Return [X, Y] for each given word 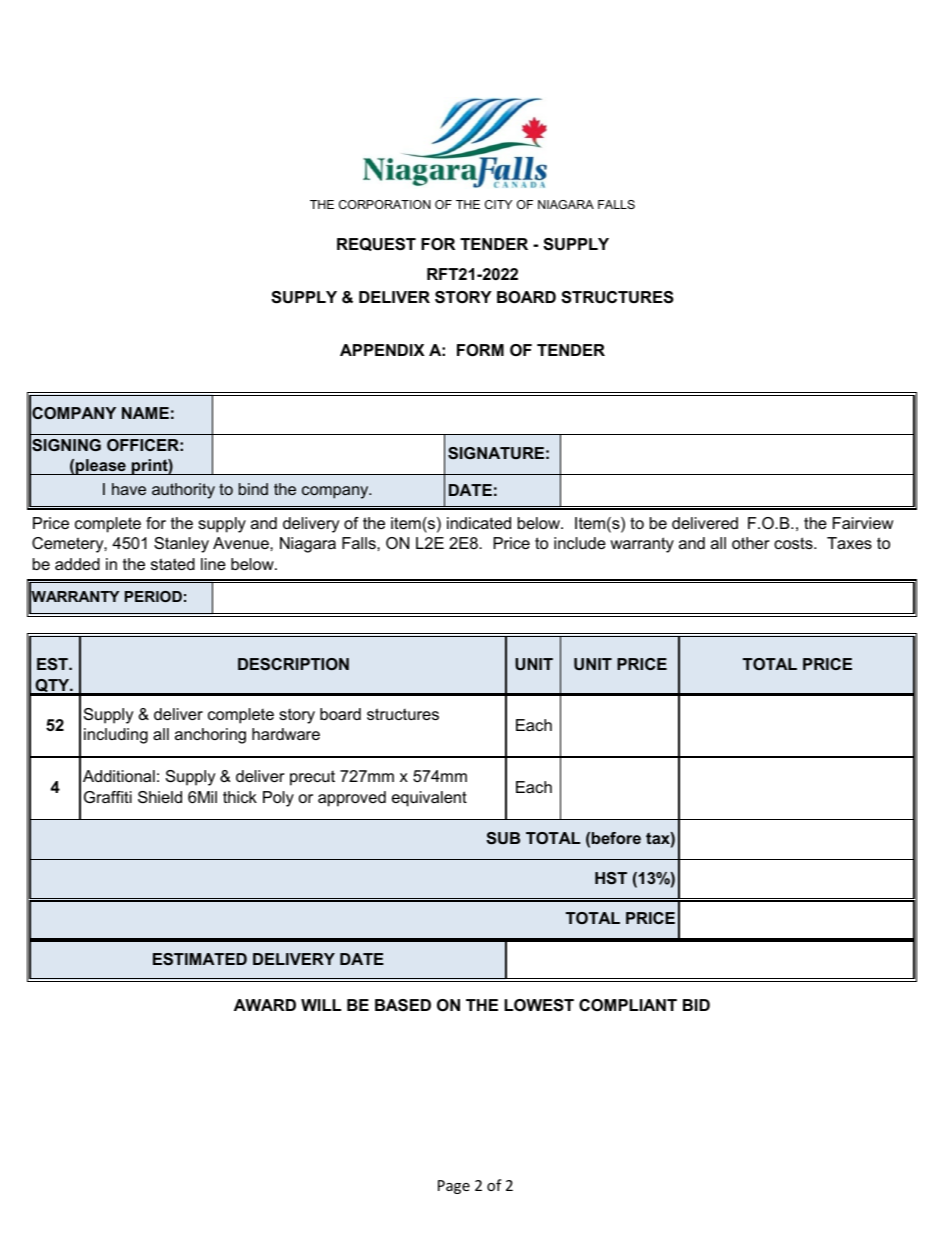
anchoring [210, 736]
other [751, 543]
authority [183, 491]
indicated [479, 523]
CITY [498, 204]
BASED [403, 1005]
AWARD [265, 1005]
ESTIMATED [200, 959]
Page [454, 1187]
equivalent [429, 799]
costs [794, 543]
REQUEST [376, 244]
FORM [480, 350]
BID [696, 1005]
